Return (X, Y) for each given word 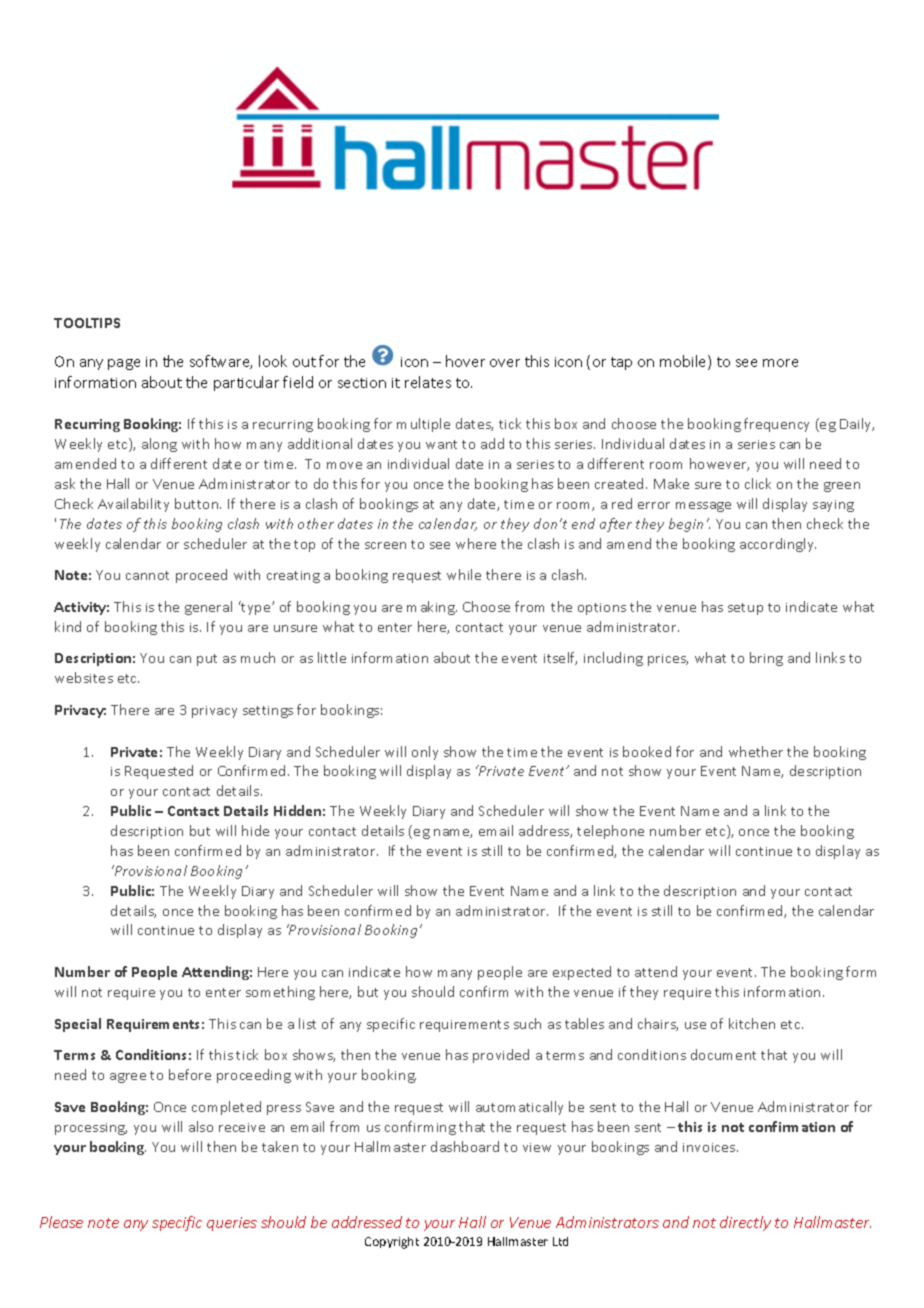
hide (255, 830)
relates (428, 382)
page (124, 364)
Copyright (392, 1243)
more (780, 363)
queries (232, 1224)
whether (756, 751)
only (425, 753)
